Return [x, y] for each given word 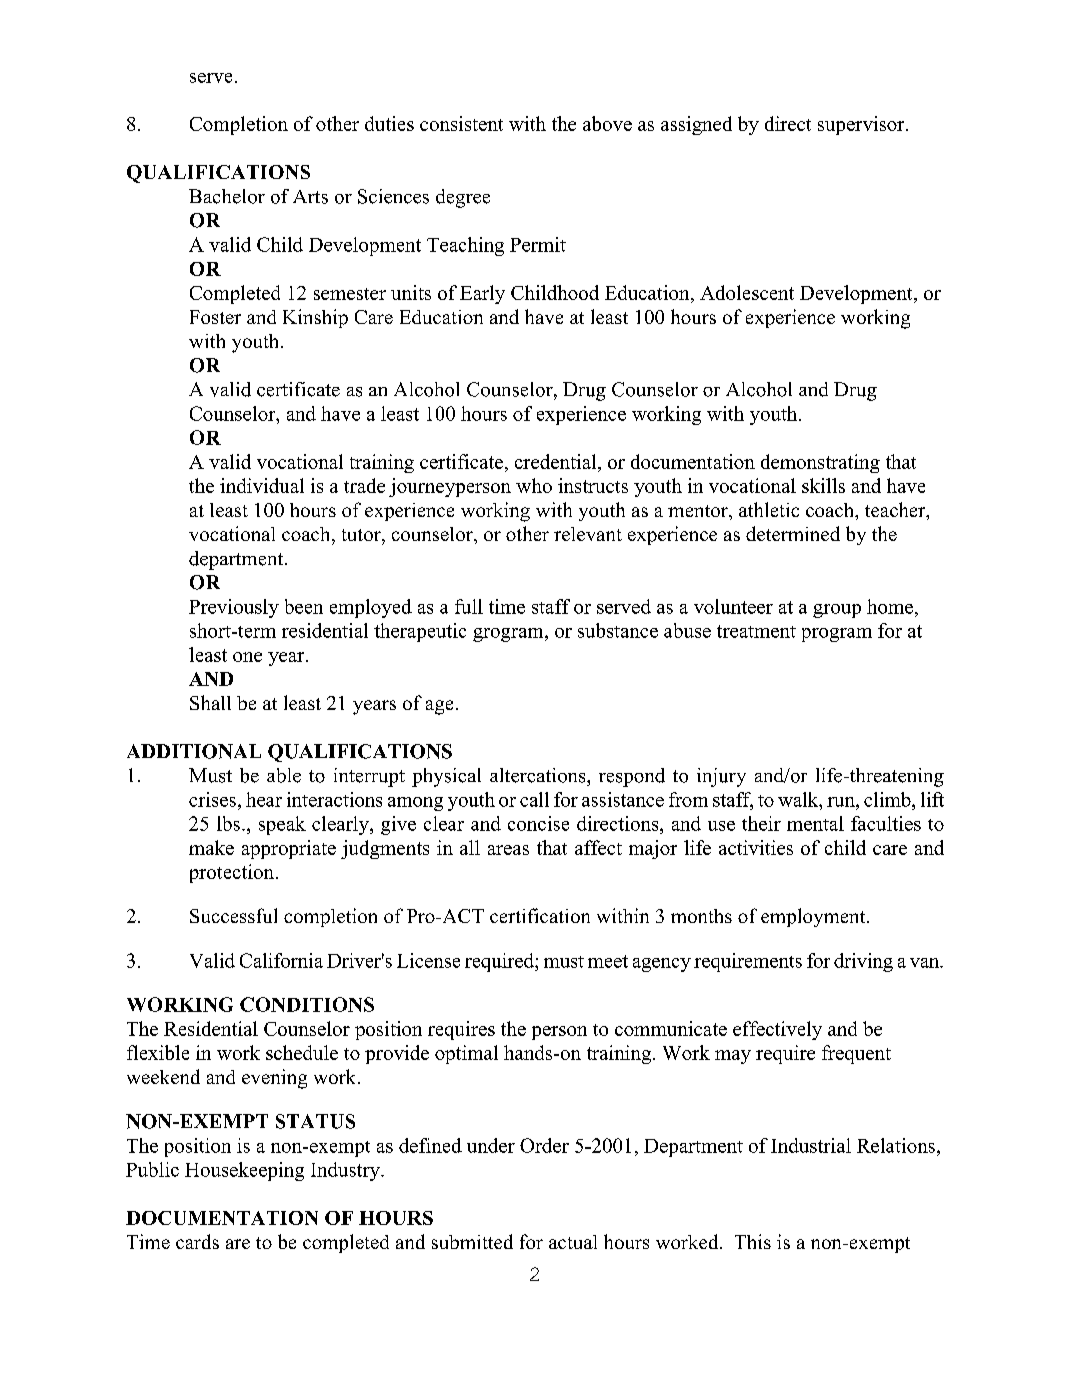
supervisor [862, 125]
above [607, 123]
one [247, 657]
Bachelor [227, 196]
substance [618, 630]
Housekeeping [244, 1171]
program [837, 635]
